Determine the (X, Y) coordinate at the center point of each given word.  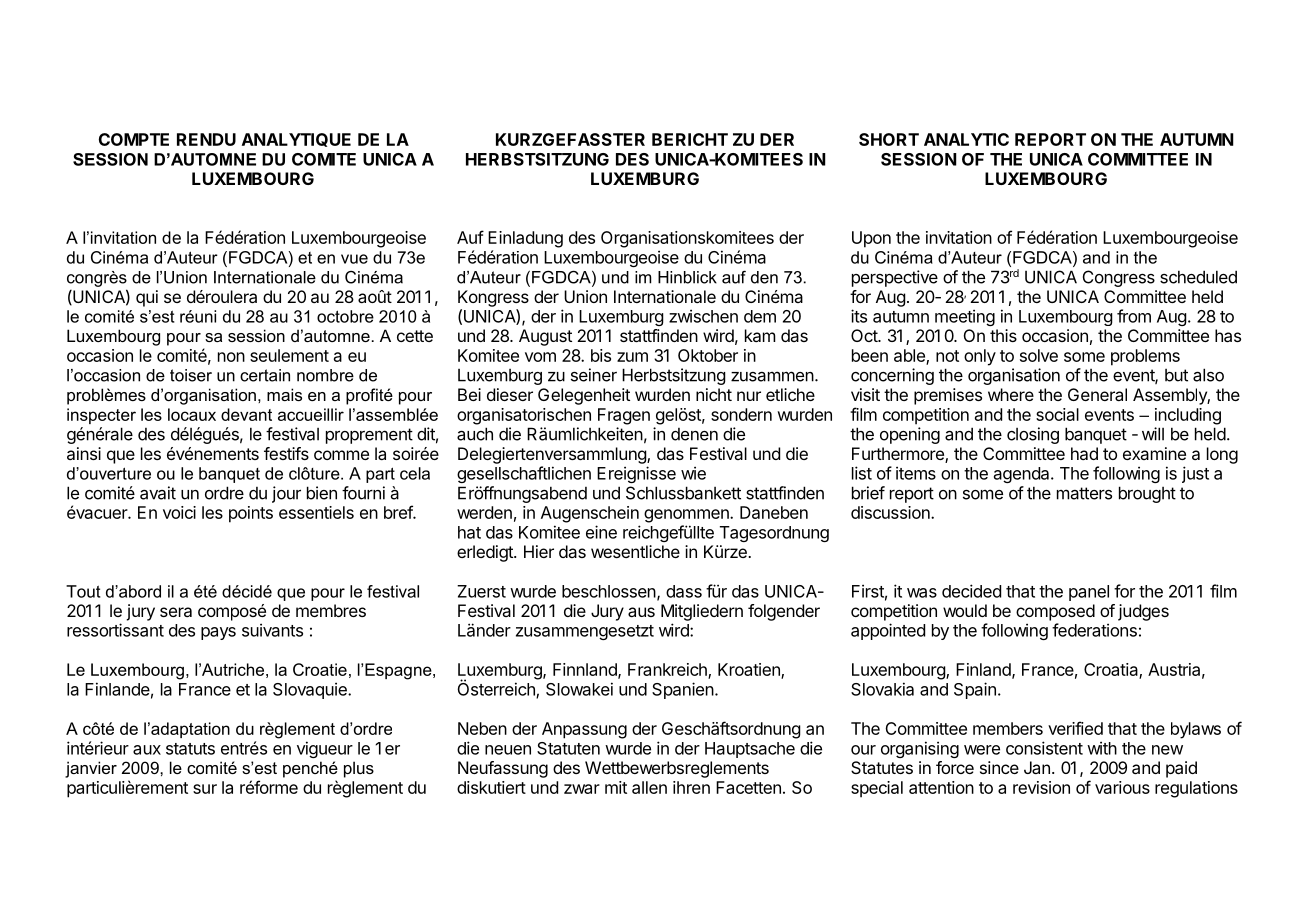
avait (158, 493)
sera (176, 612)
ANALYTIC (966, 139)
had (1084, 453)
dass (684, 591)
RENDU (206, 139)
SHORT (889, 139)
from (1134, 316)
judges (1143, 612)
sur (205, 789)
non (231, 357)
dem (760, 316)
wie (693, 473)
